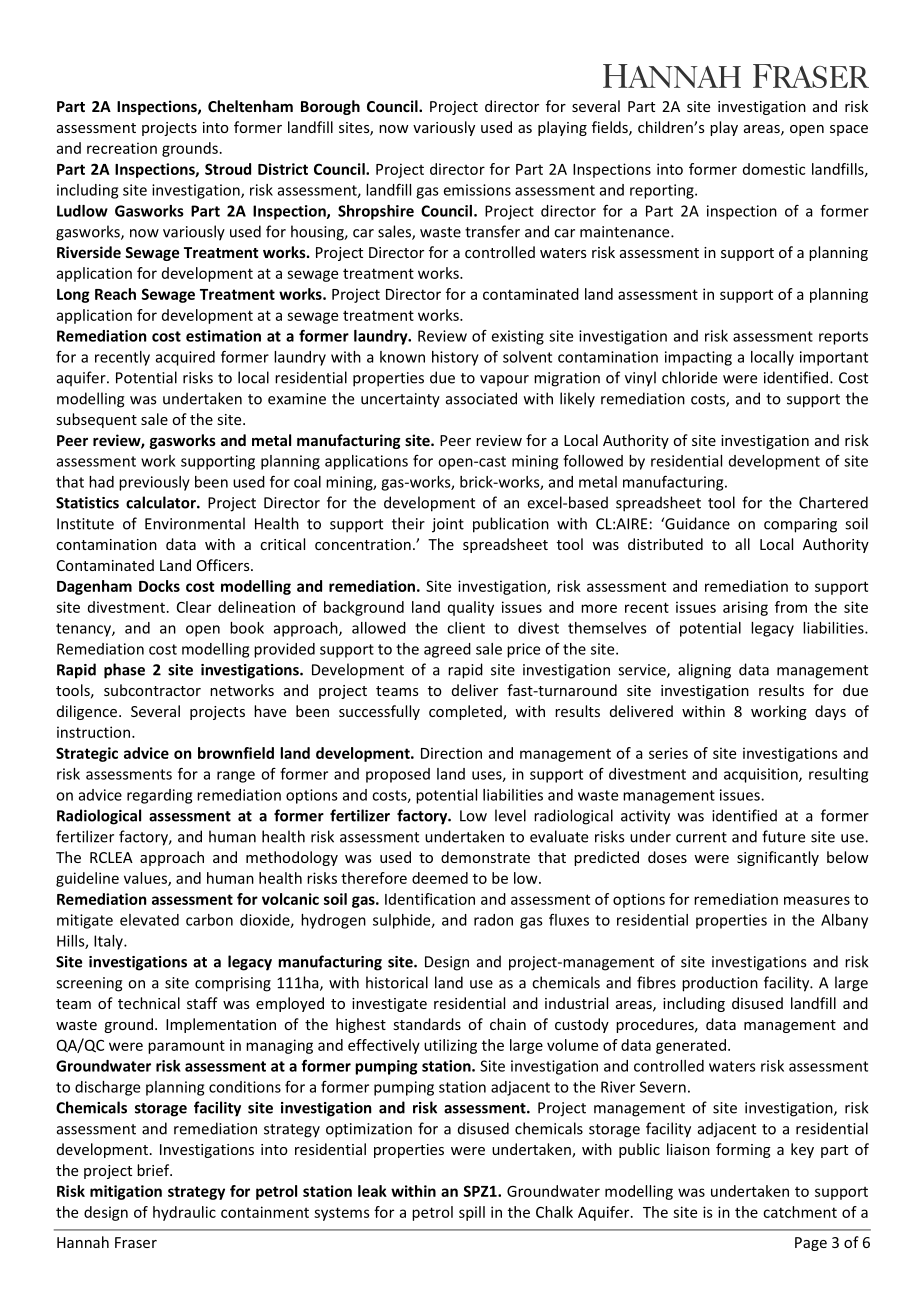  What do you see at coordinates (184, 1213) in the page?
I see `hydraulic` at bounding box center [184, 1213].
